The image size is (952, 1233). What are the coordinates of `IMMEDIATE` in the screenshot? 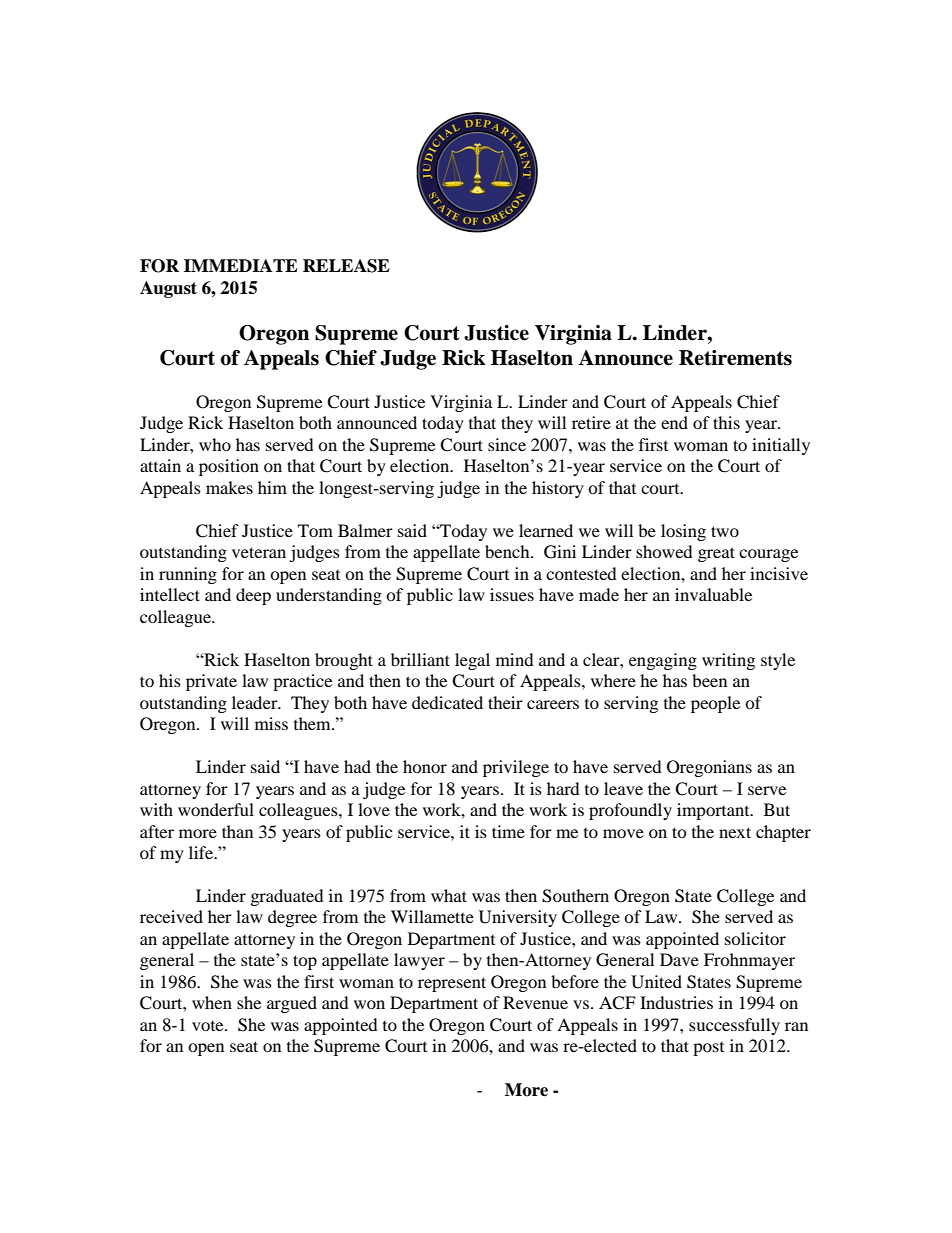 It's located at (241, 265).
